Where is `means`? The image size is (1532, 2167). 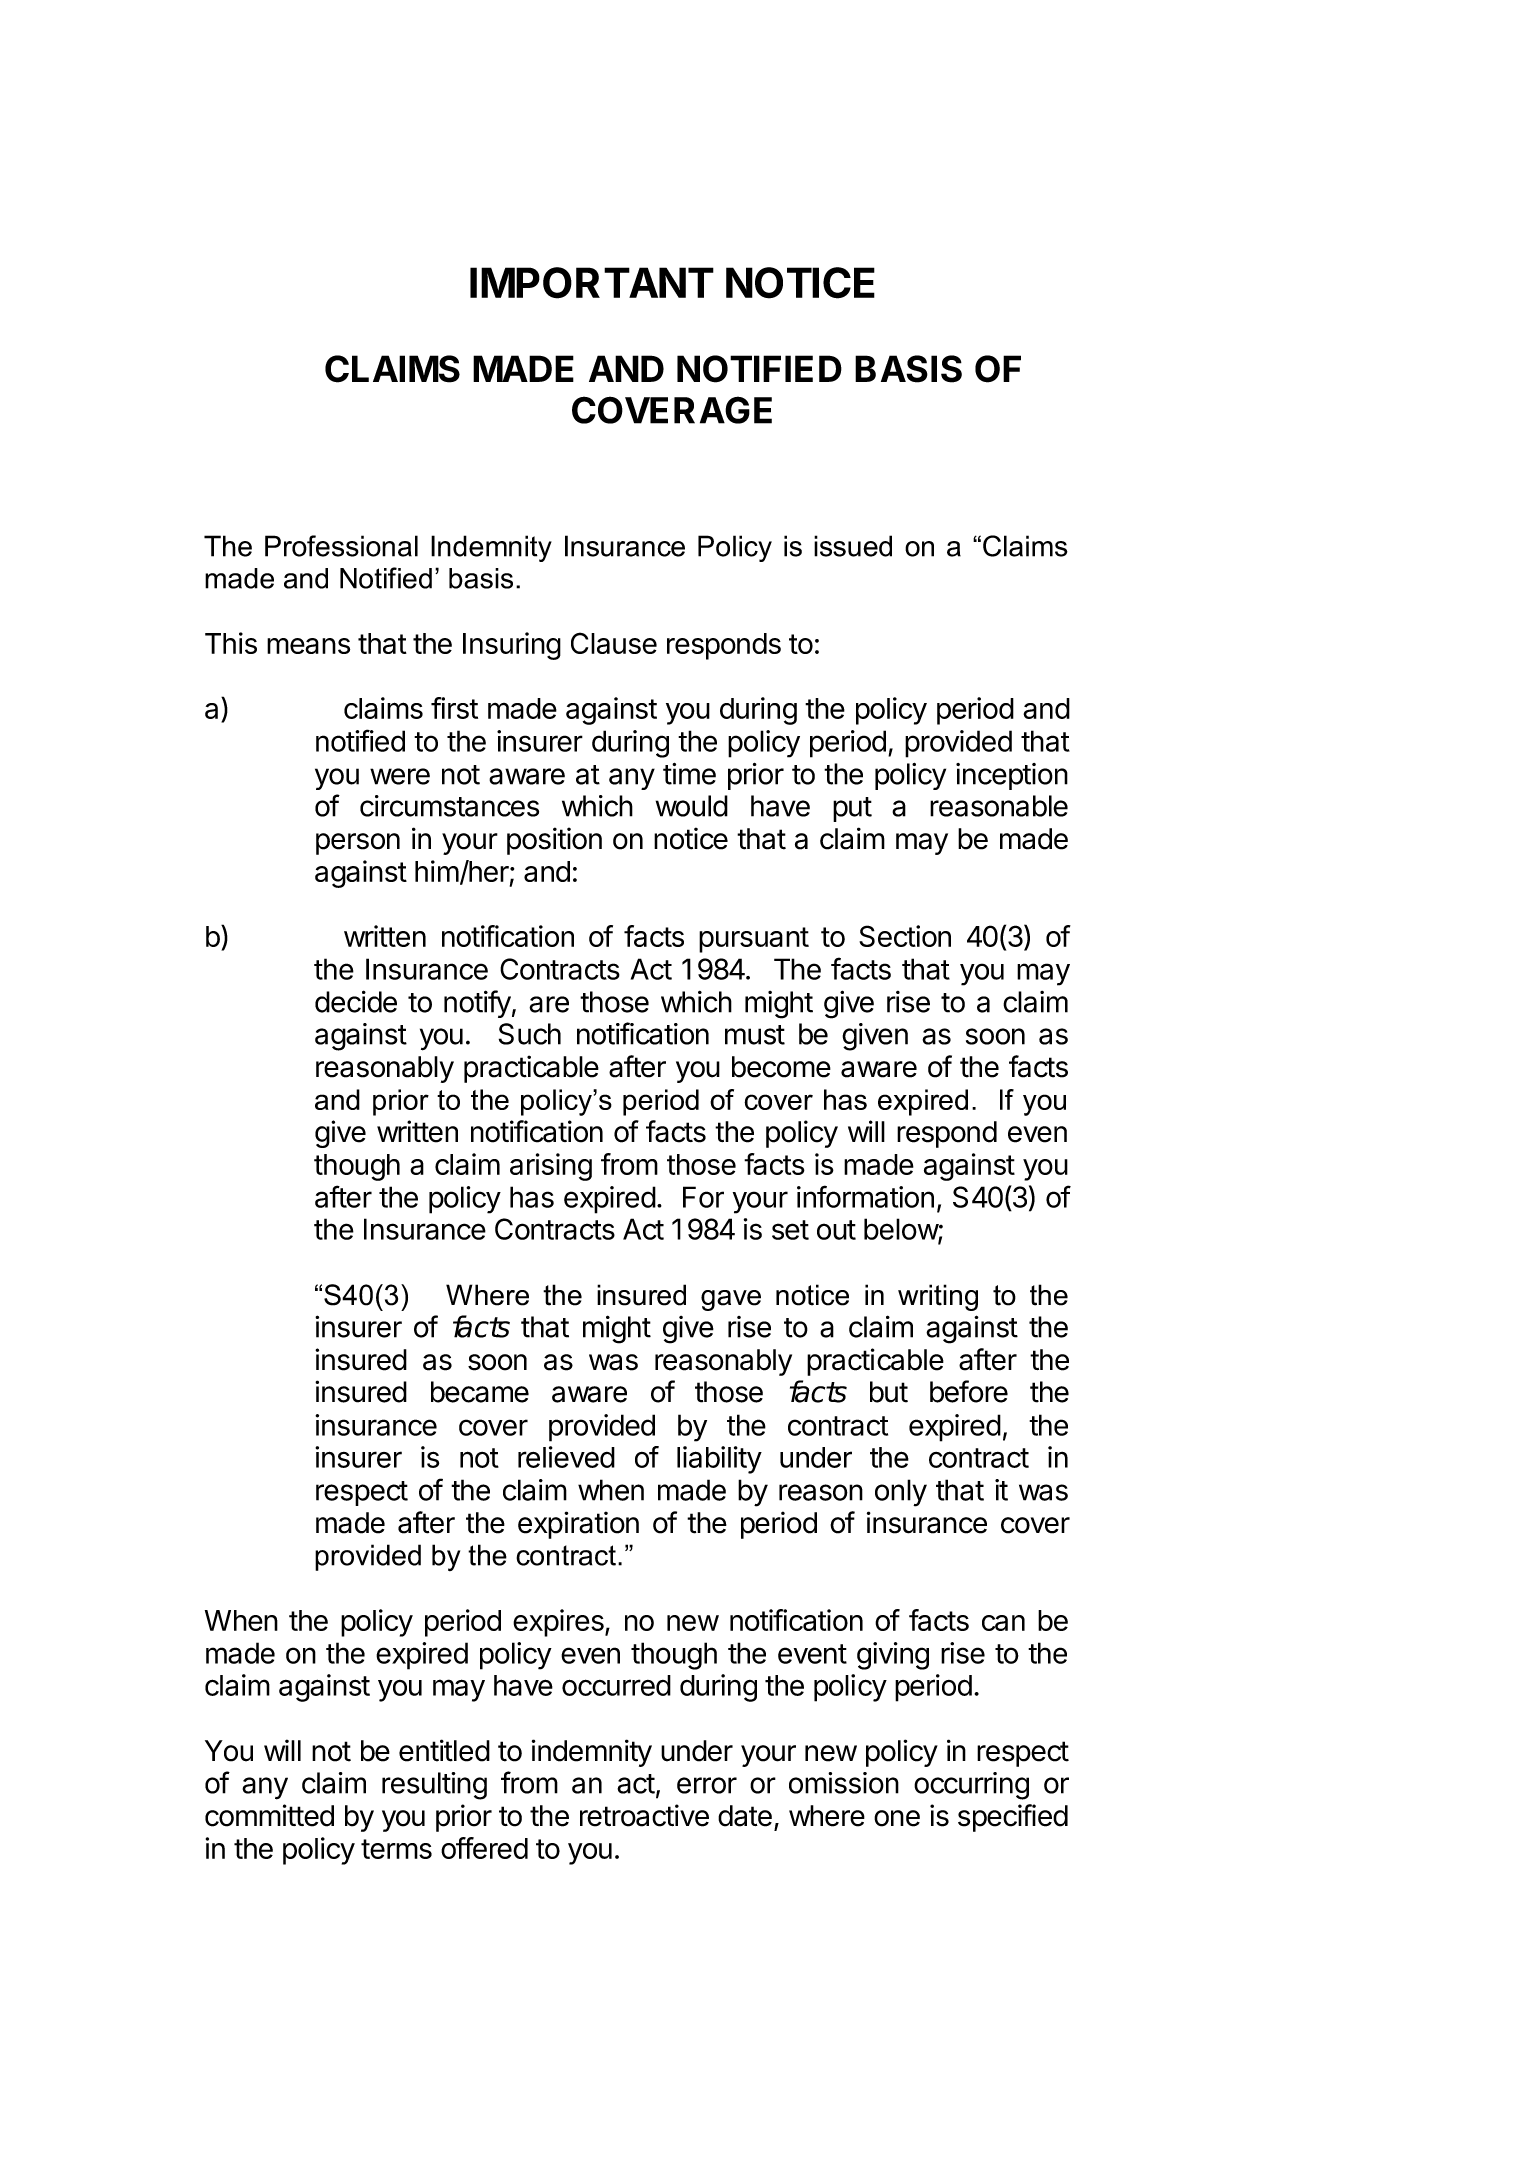
means is located at coordinates (308, 646).
